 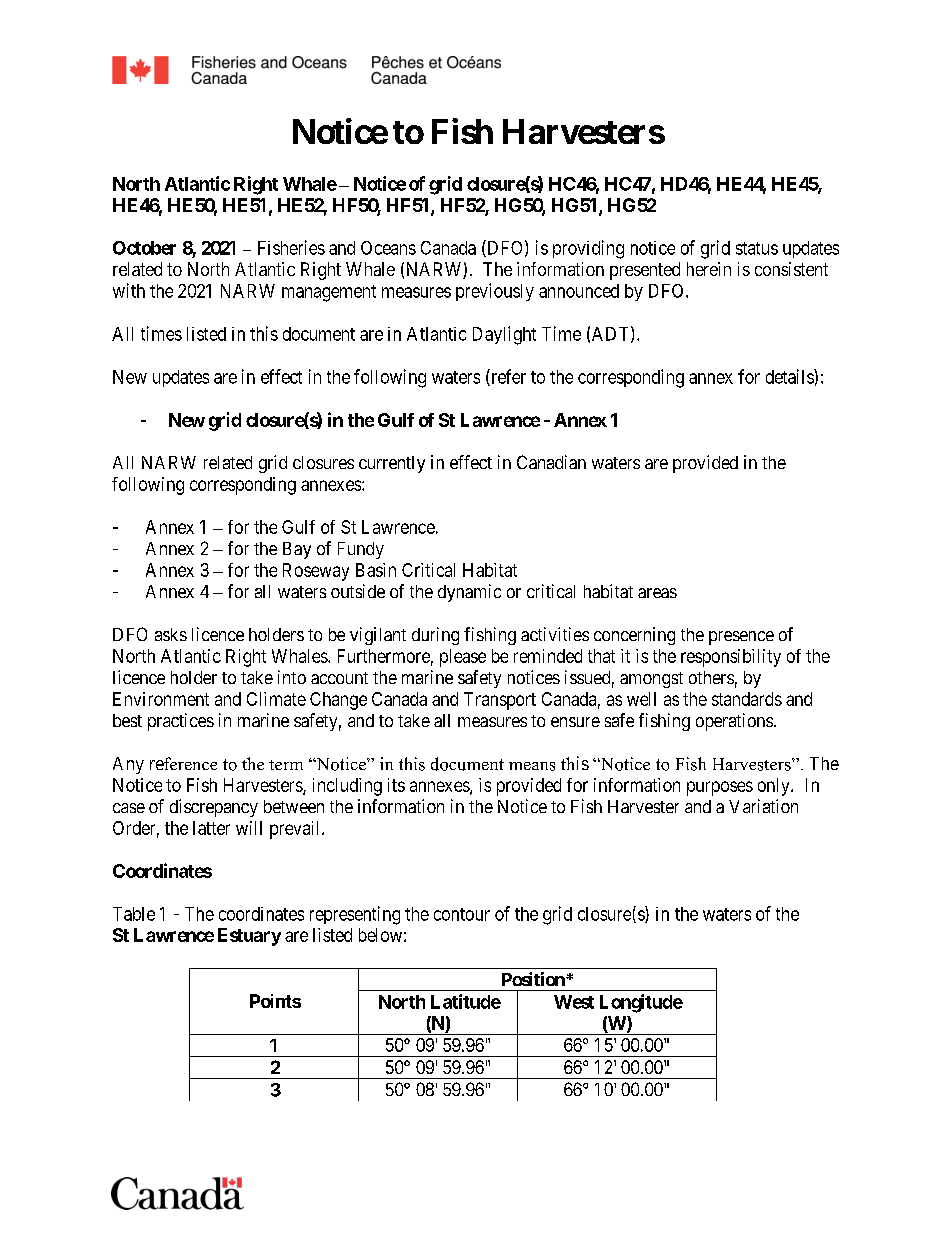 What do you see at coordinates (551, 462) in the screenshot?
I see `Canadian` at bounding box center [551, 462].
